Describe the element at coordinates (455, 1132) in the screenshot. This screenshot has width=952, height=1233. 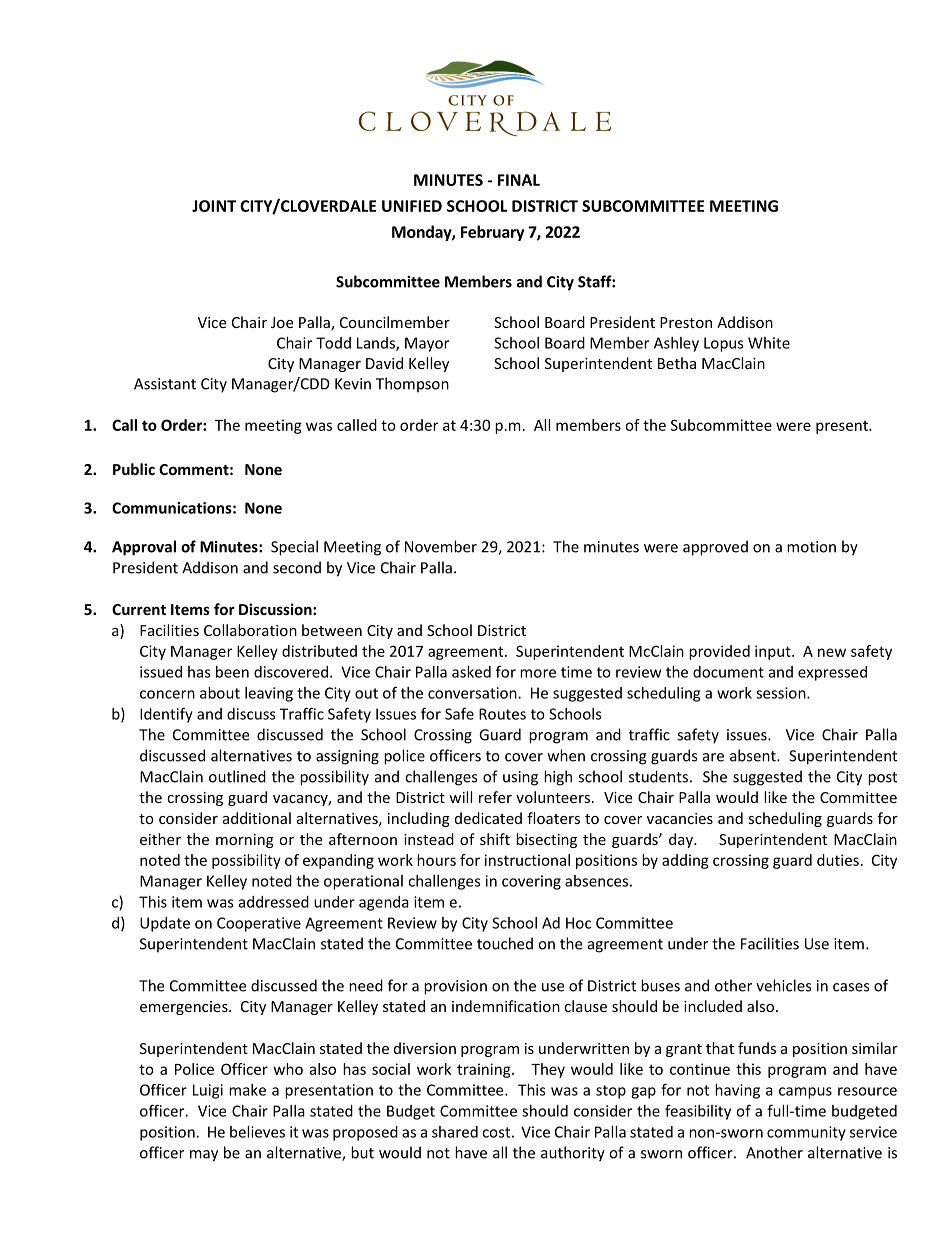
I see `shared` at that location.
